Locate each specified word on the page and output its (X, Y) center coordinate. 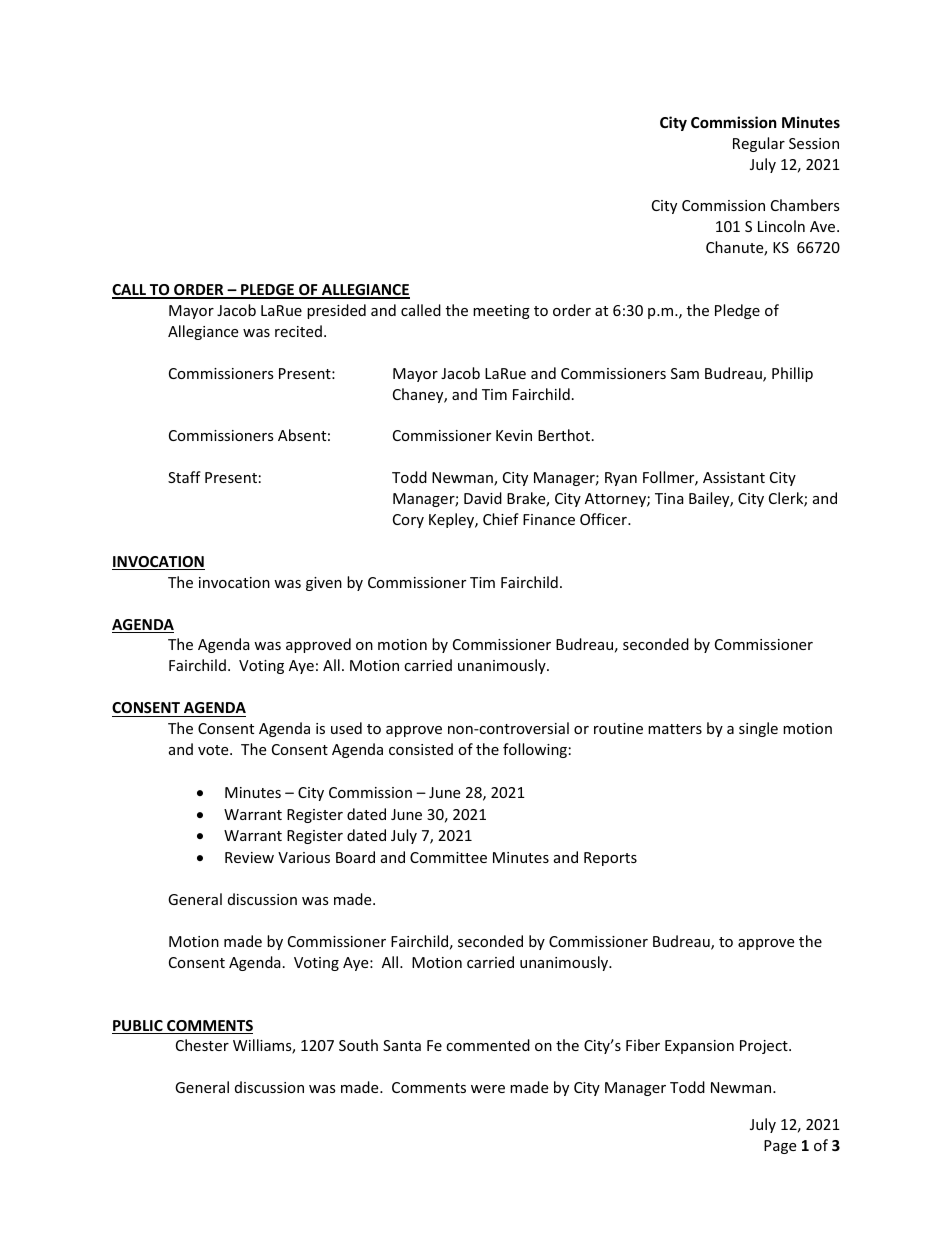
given (324, 584)
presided (336, 311)
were (488, 1089)
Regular (759, 144)
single (758, 729)
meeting (501, 312)
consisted (421, 749)
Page (780, 1147)
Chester (202, 1045)
